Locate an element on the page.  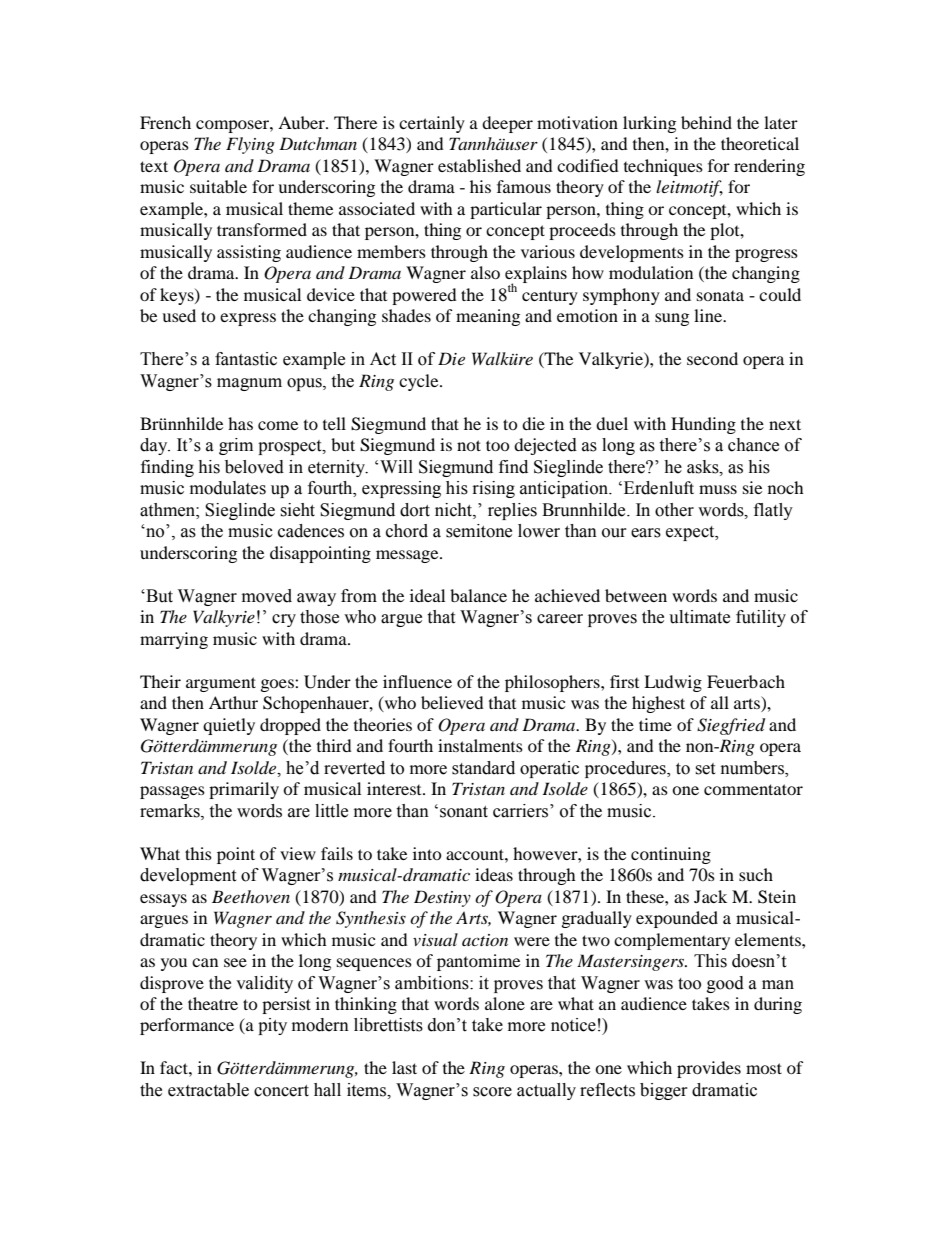
behind is located at coordinates (706, 122).
